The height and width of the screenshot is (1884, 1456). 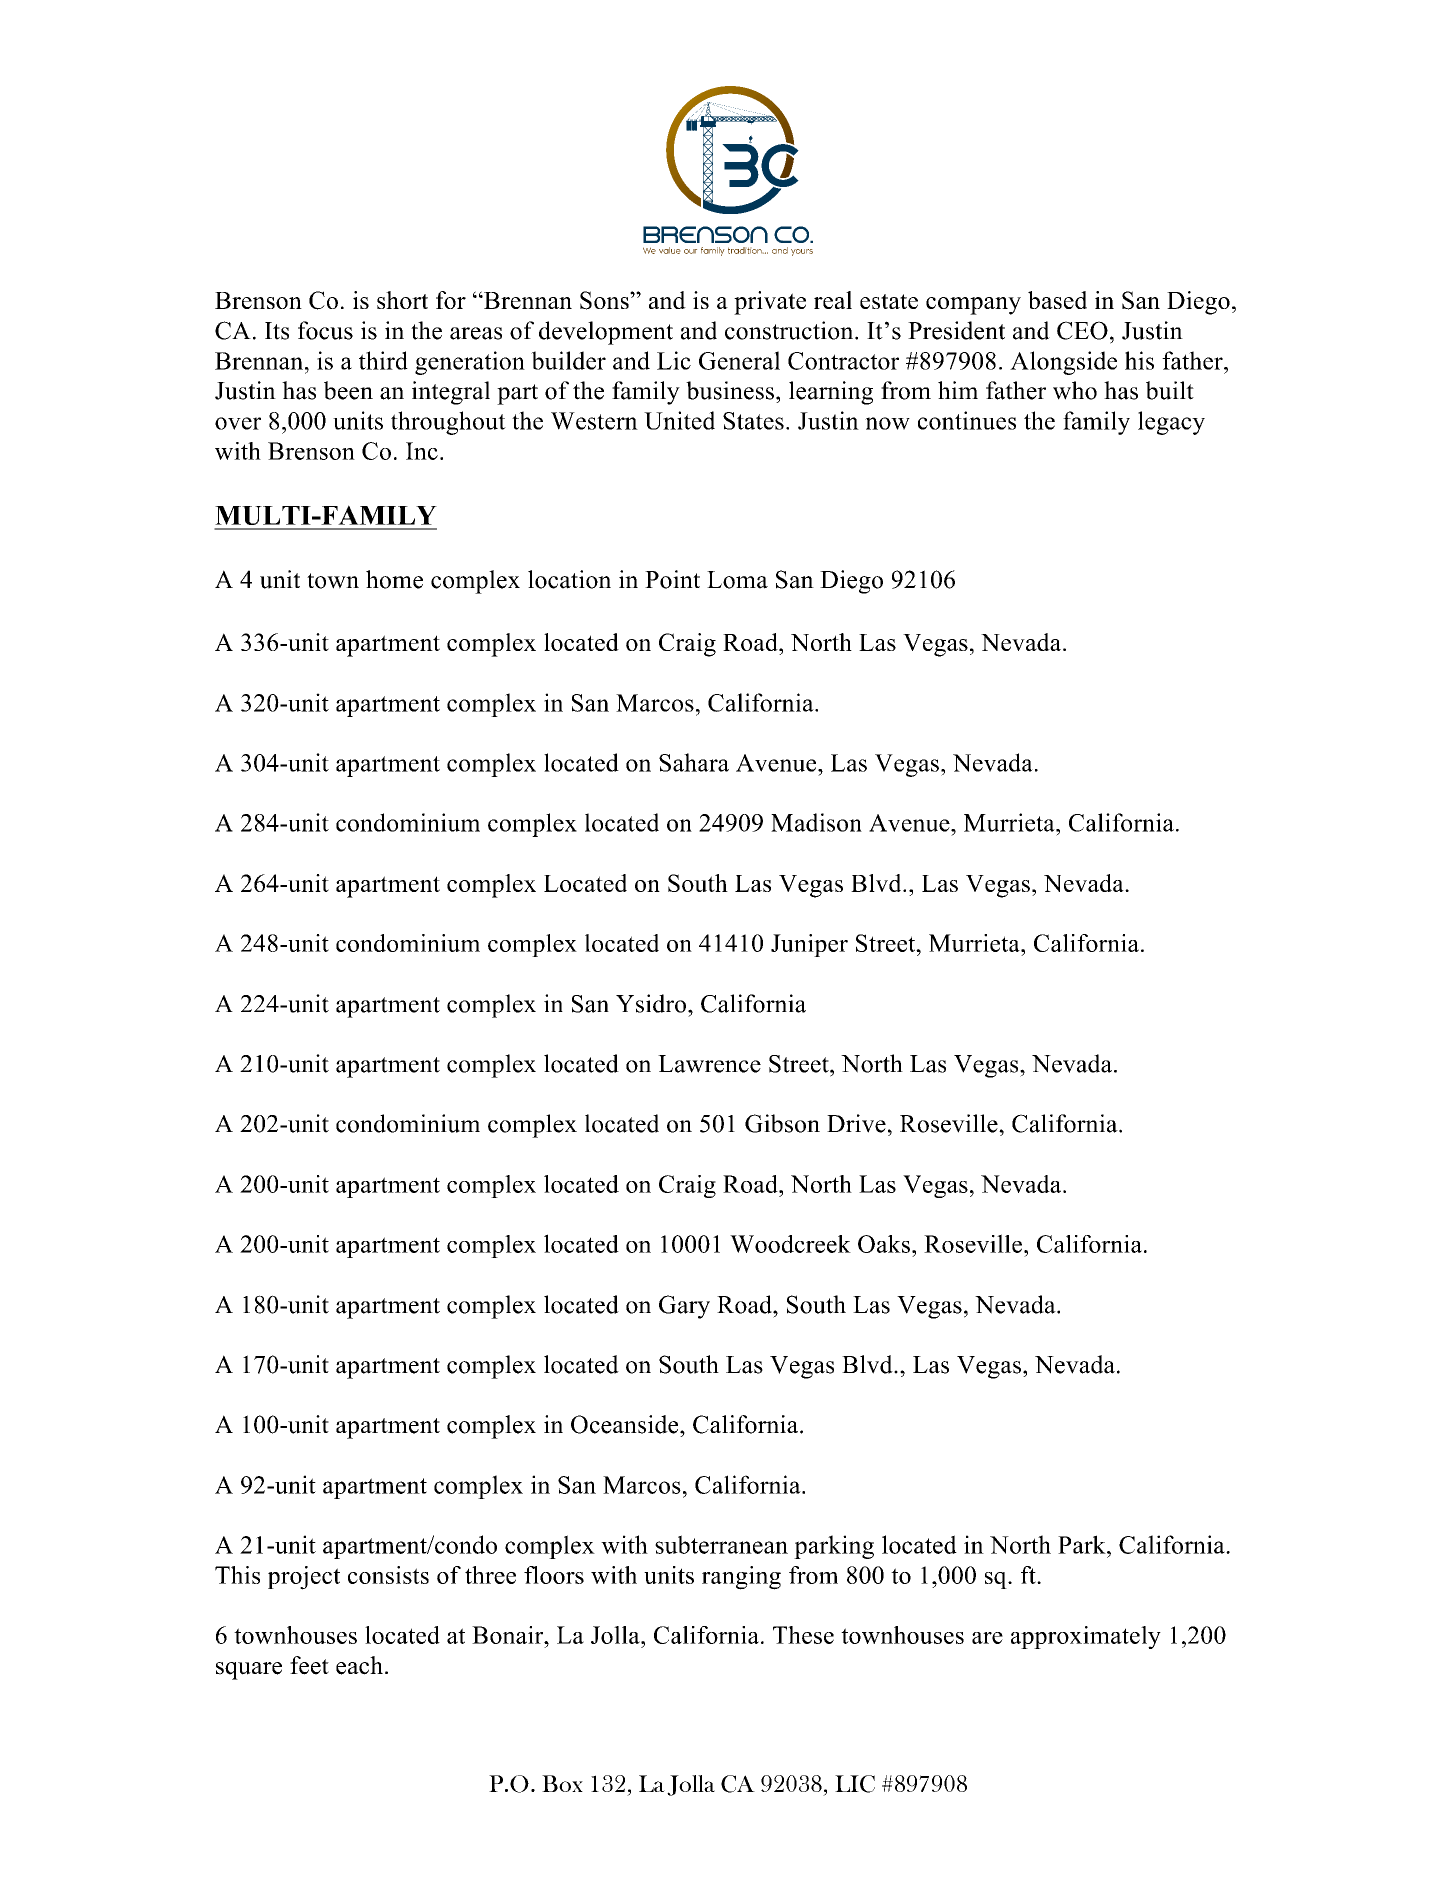 What do you see at coordinates (359, 1665) in the screenshot?
I see `each` at bounding box center [359, 1665].
